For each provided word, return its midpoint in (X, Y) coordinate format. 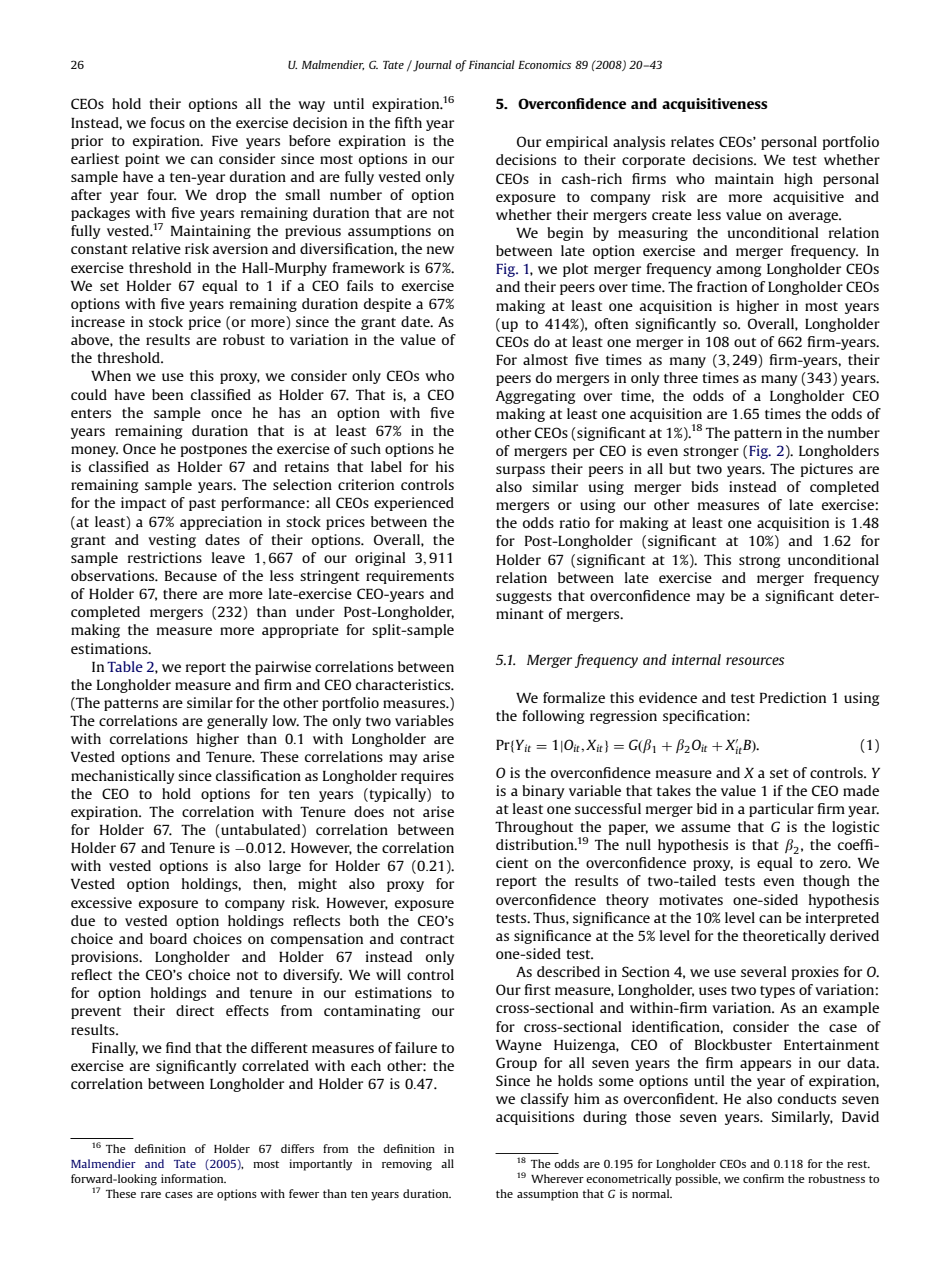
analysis (639, 143)
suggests (524, 598)
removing (407, 1165)
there (180, 593)
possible (697, 1180)
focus (168, 122)
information (193, 1178)
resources (755, 661)
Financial (492, 64)
